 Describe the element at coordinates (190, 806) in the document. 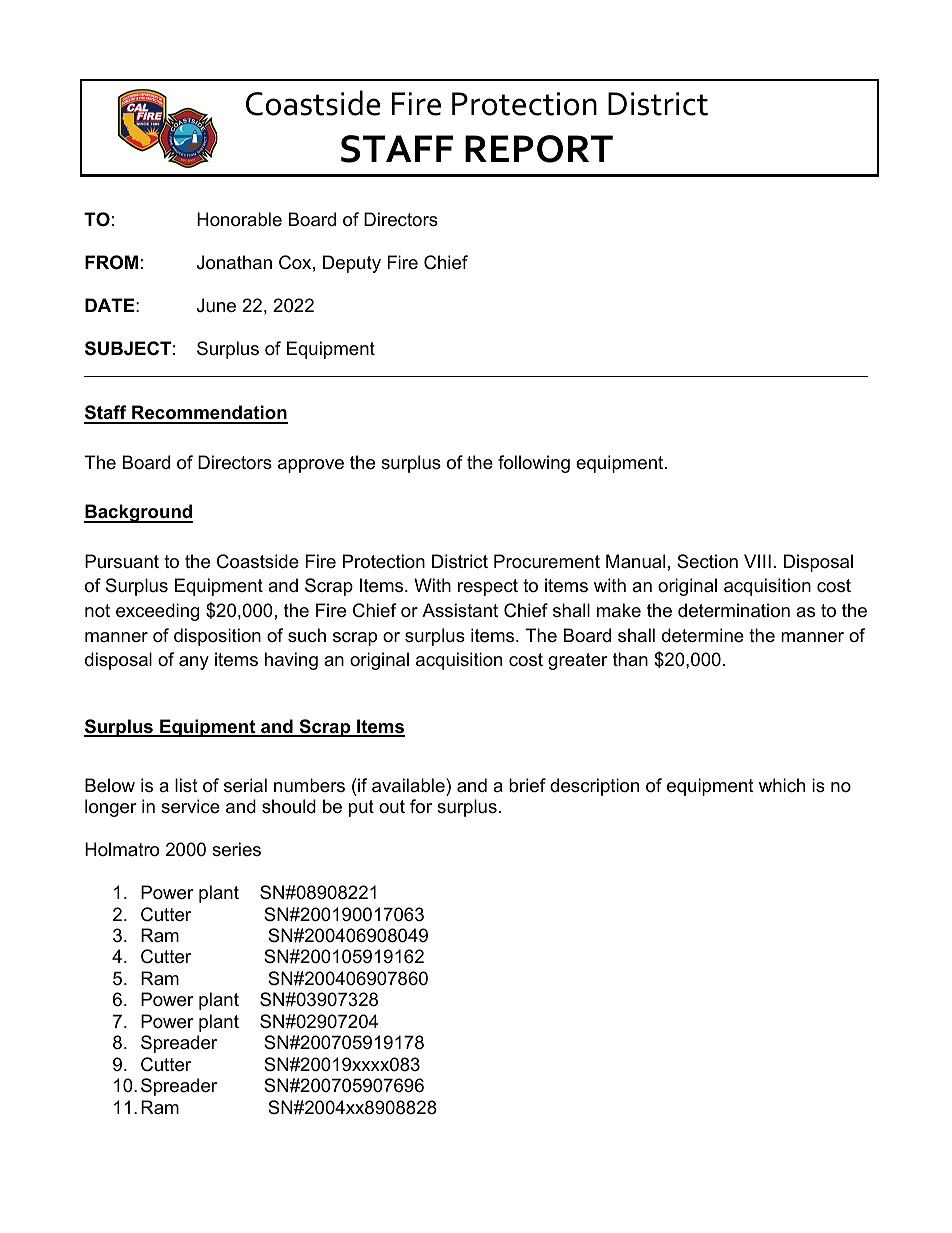

I see `service` at that location.
